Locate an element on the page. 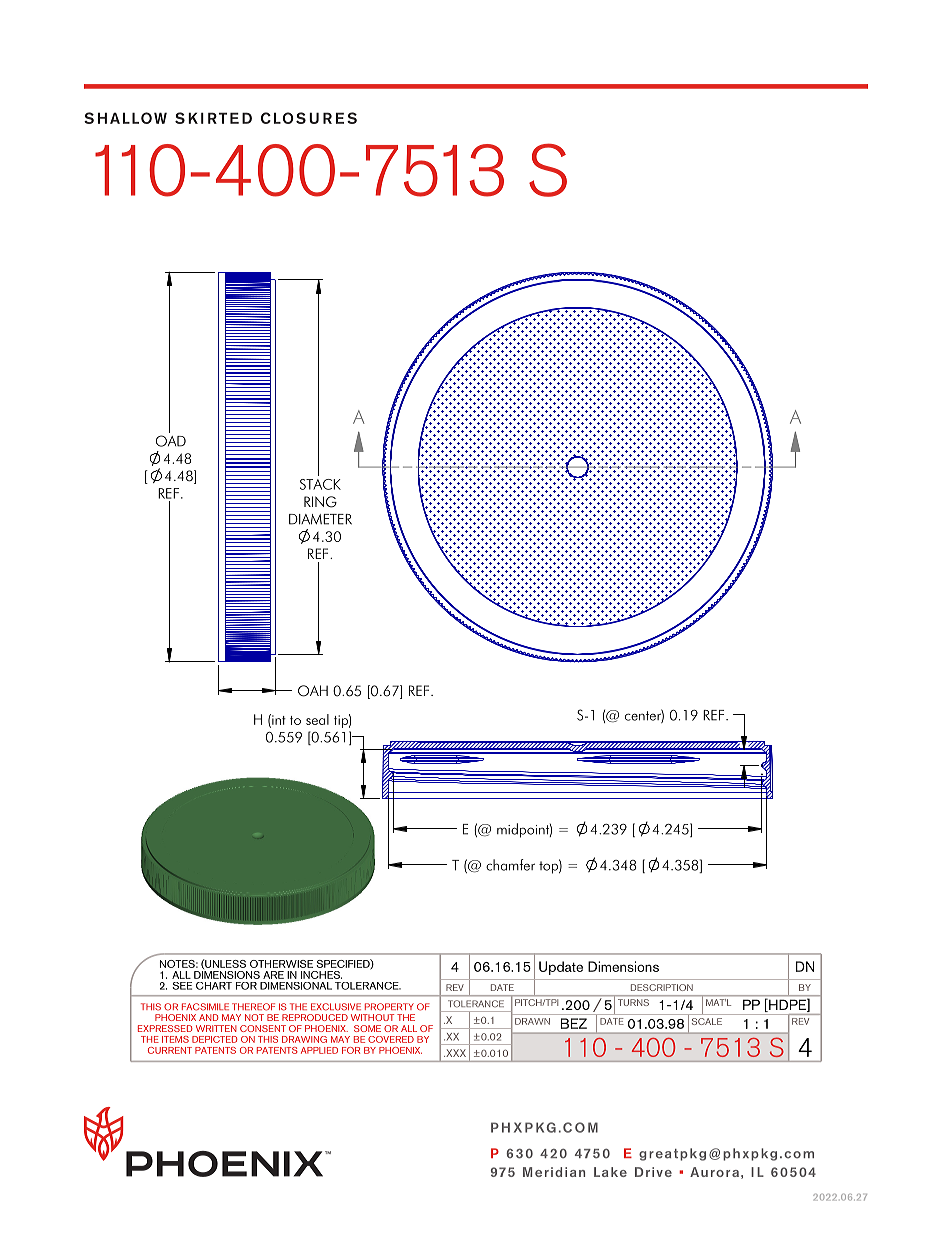  THEREOF is located at coordinates (253, 1007).
